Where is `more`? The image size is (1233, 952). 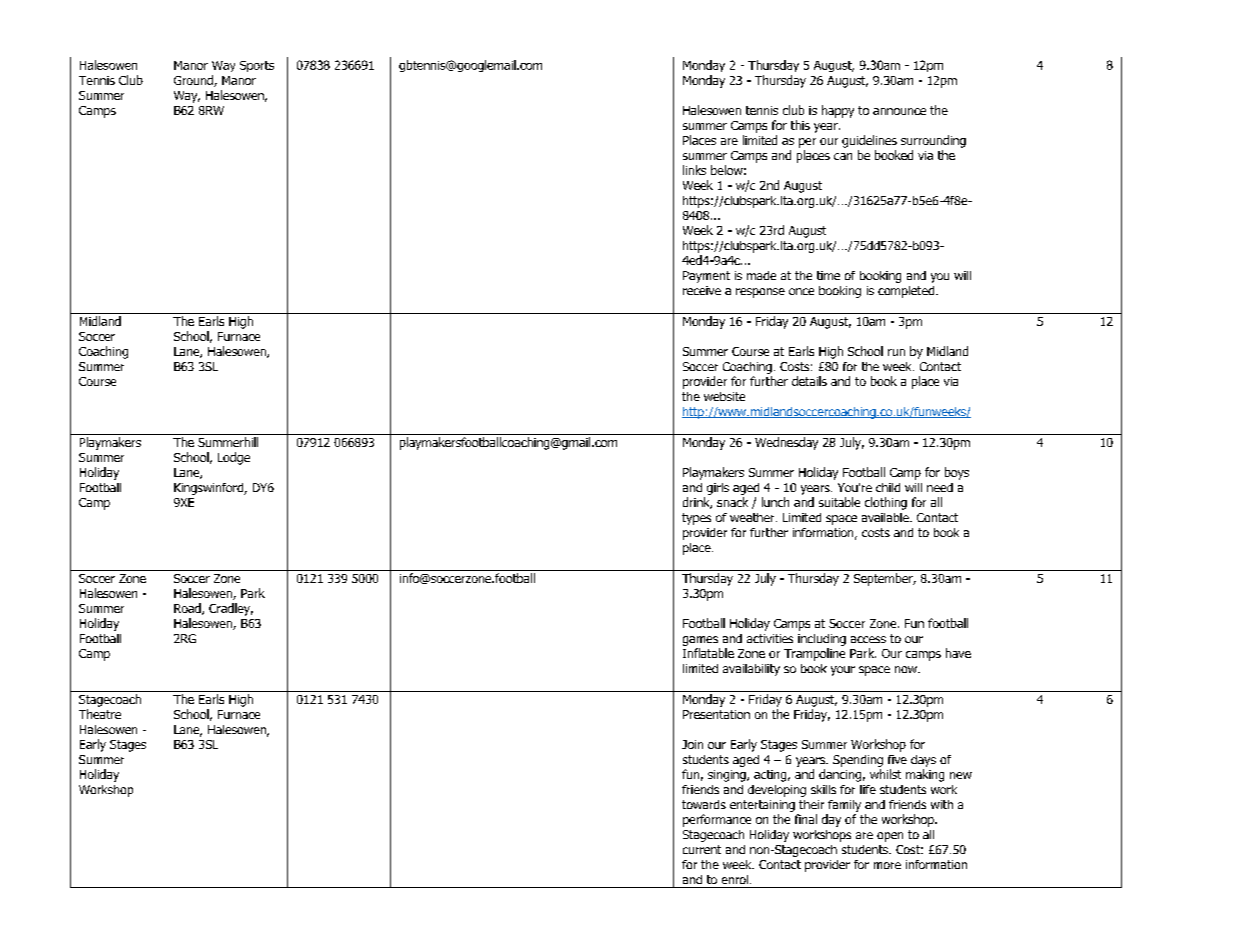 more is located at coordinates (887, 865).
